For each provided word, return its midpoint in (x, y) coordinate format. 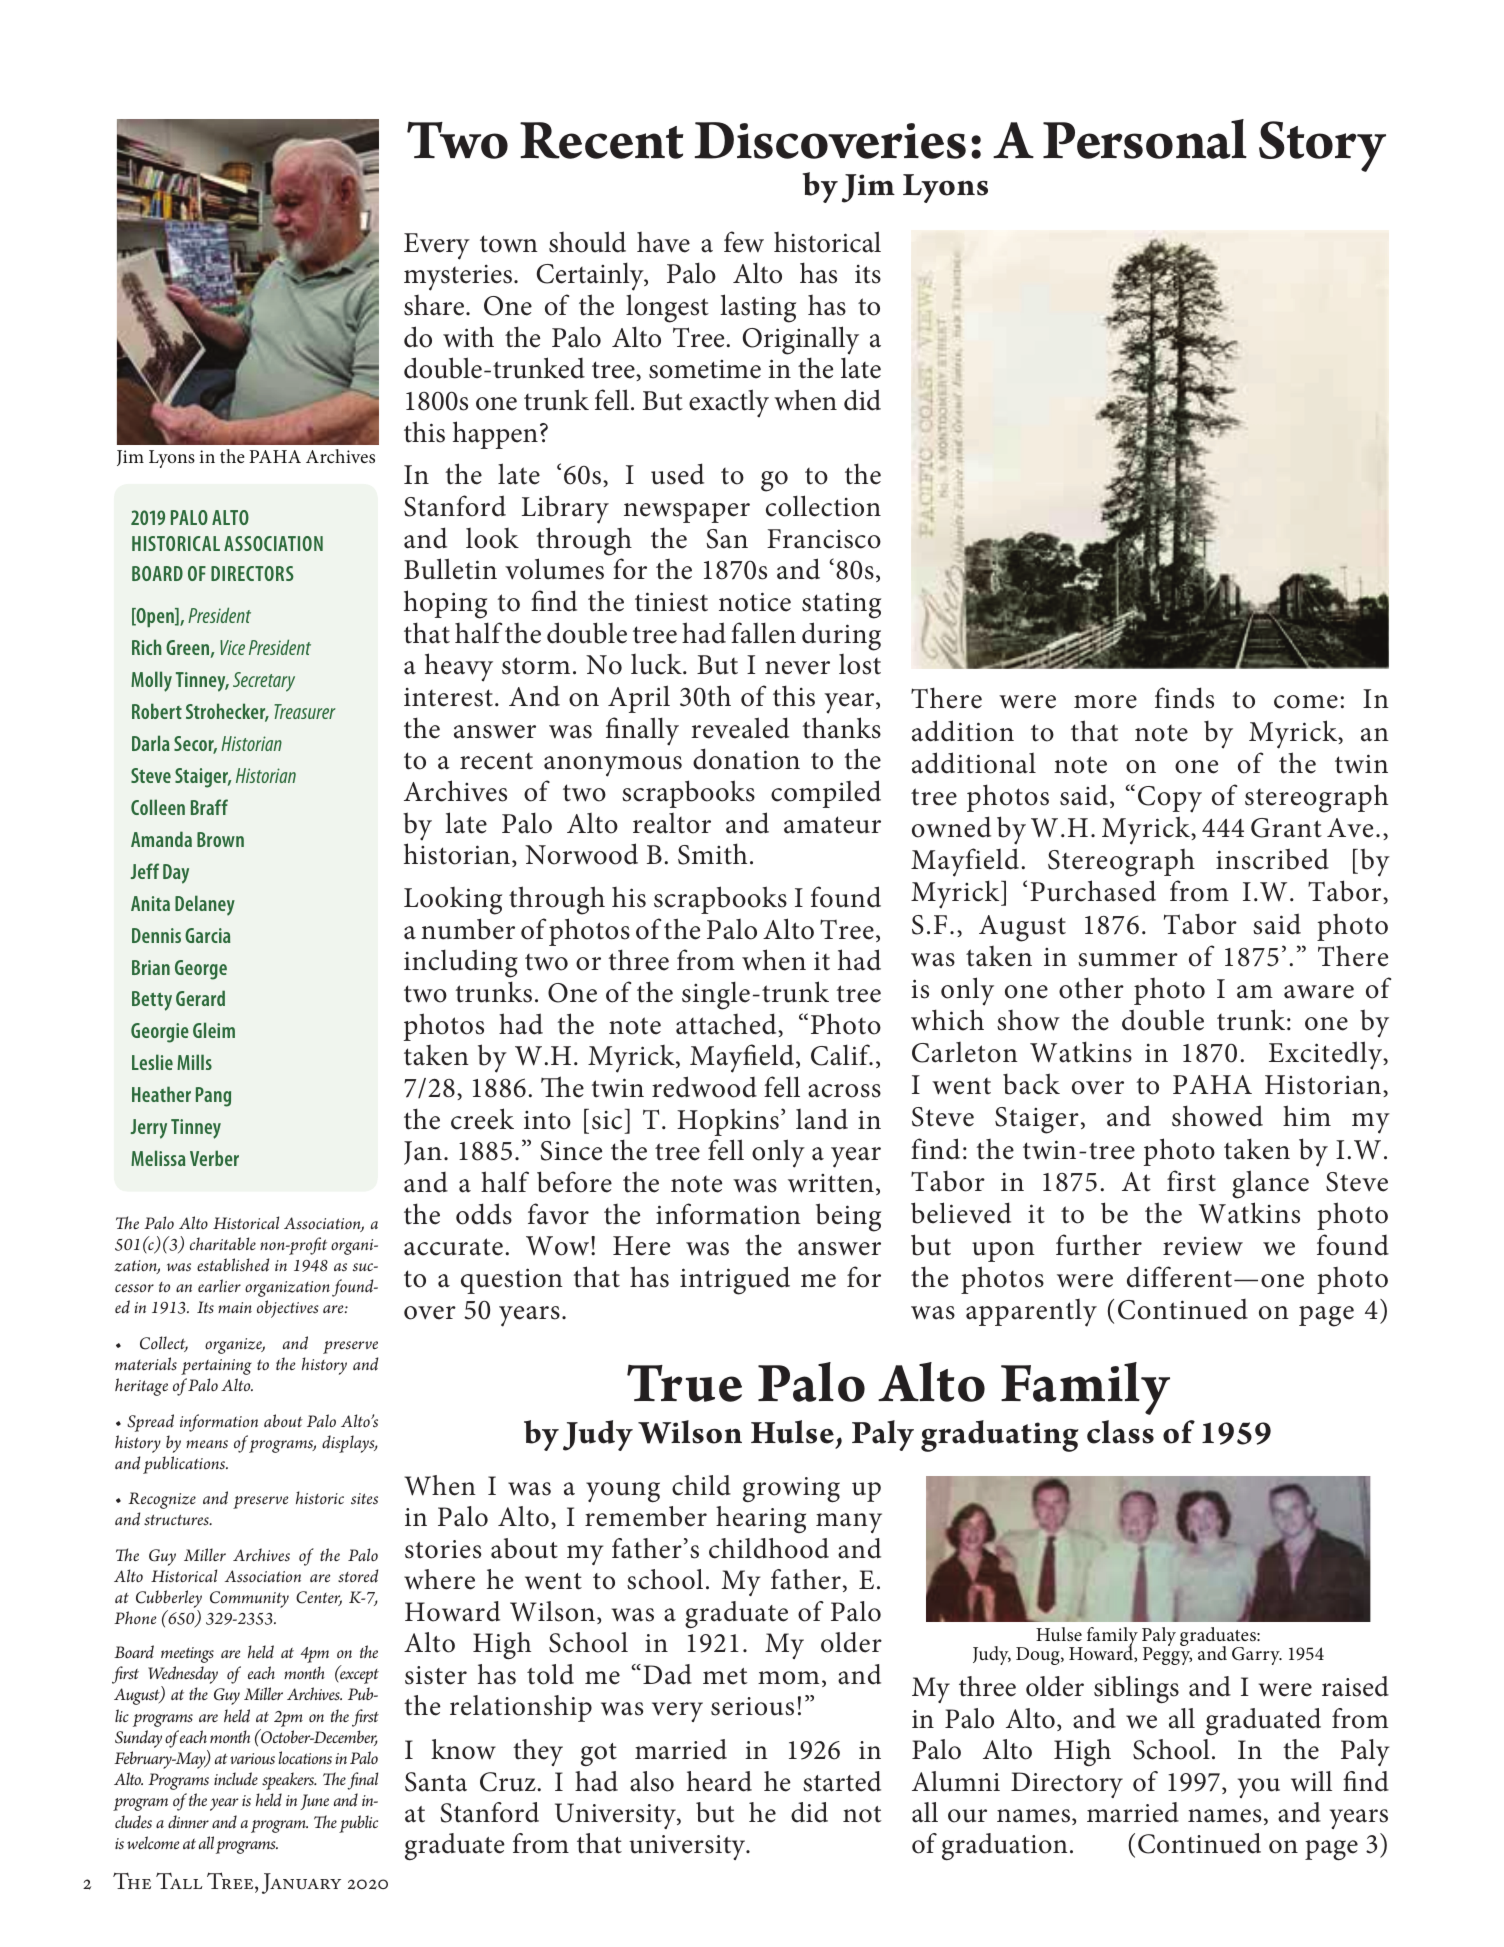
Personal (1145, 139)
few (744, 242)
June (314, 1802)
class (1120, 1432)
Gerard (200, 998)
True (684, 1383)
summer (1128, 960)
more (1105, 702)
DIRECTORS (252, 573)
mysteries (458, 277)
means (207, 1444)
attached (727, 1025)
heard (719, 1781)
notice (755, 602)
